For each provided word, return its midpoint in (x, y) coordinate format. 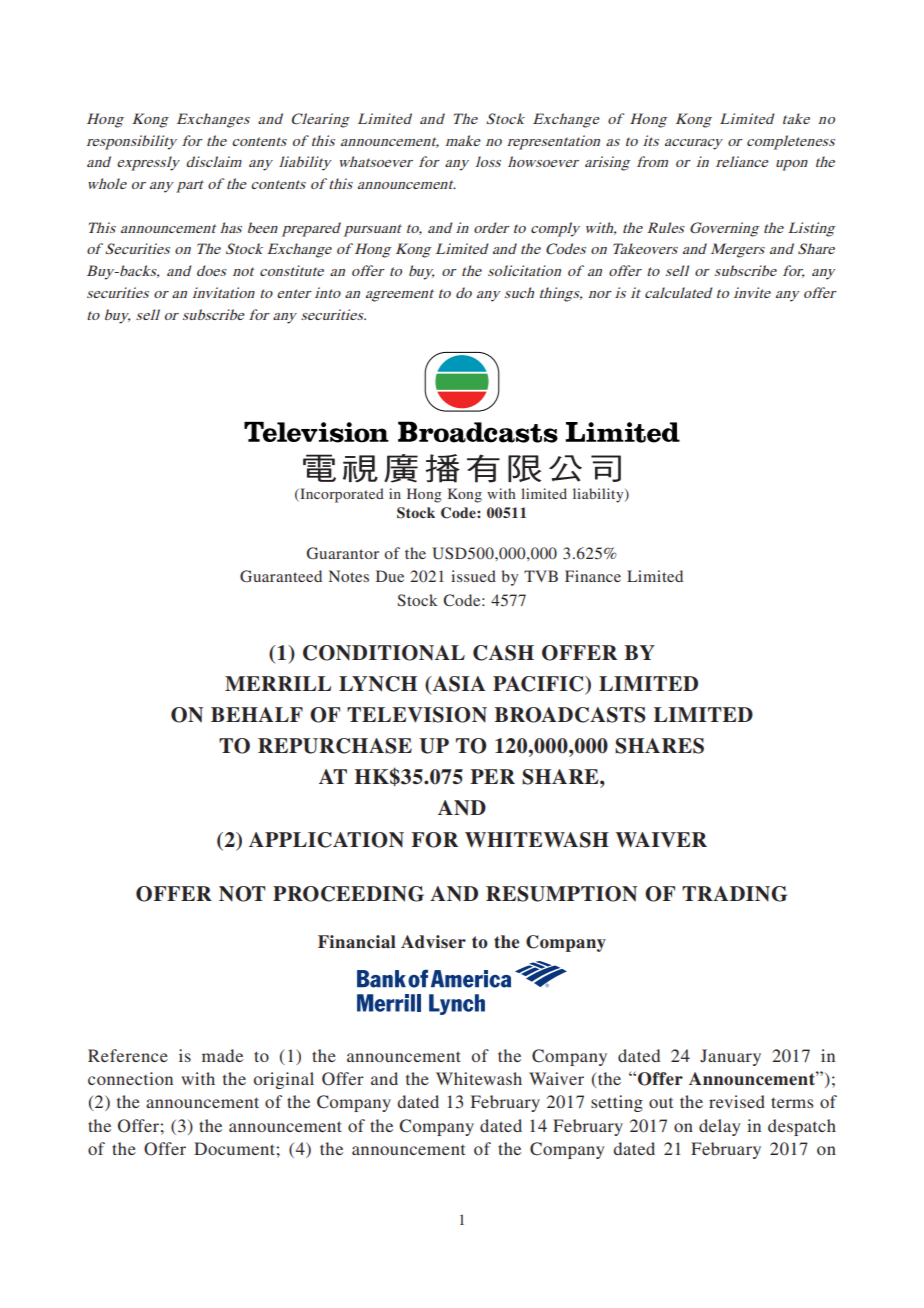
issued (473, 576)
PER (492, 776)
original (284, 1080)
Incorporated (341, 495)
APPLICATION (326, 840)
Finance (593, 576)
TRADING (734, 894)
